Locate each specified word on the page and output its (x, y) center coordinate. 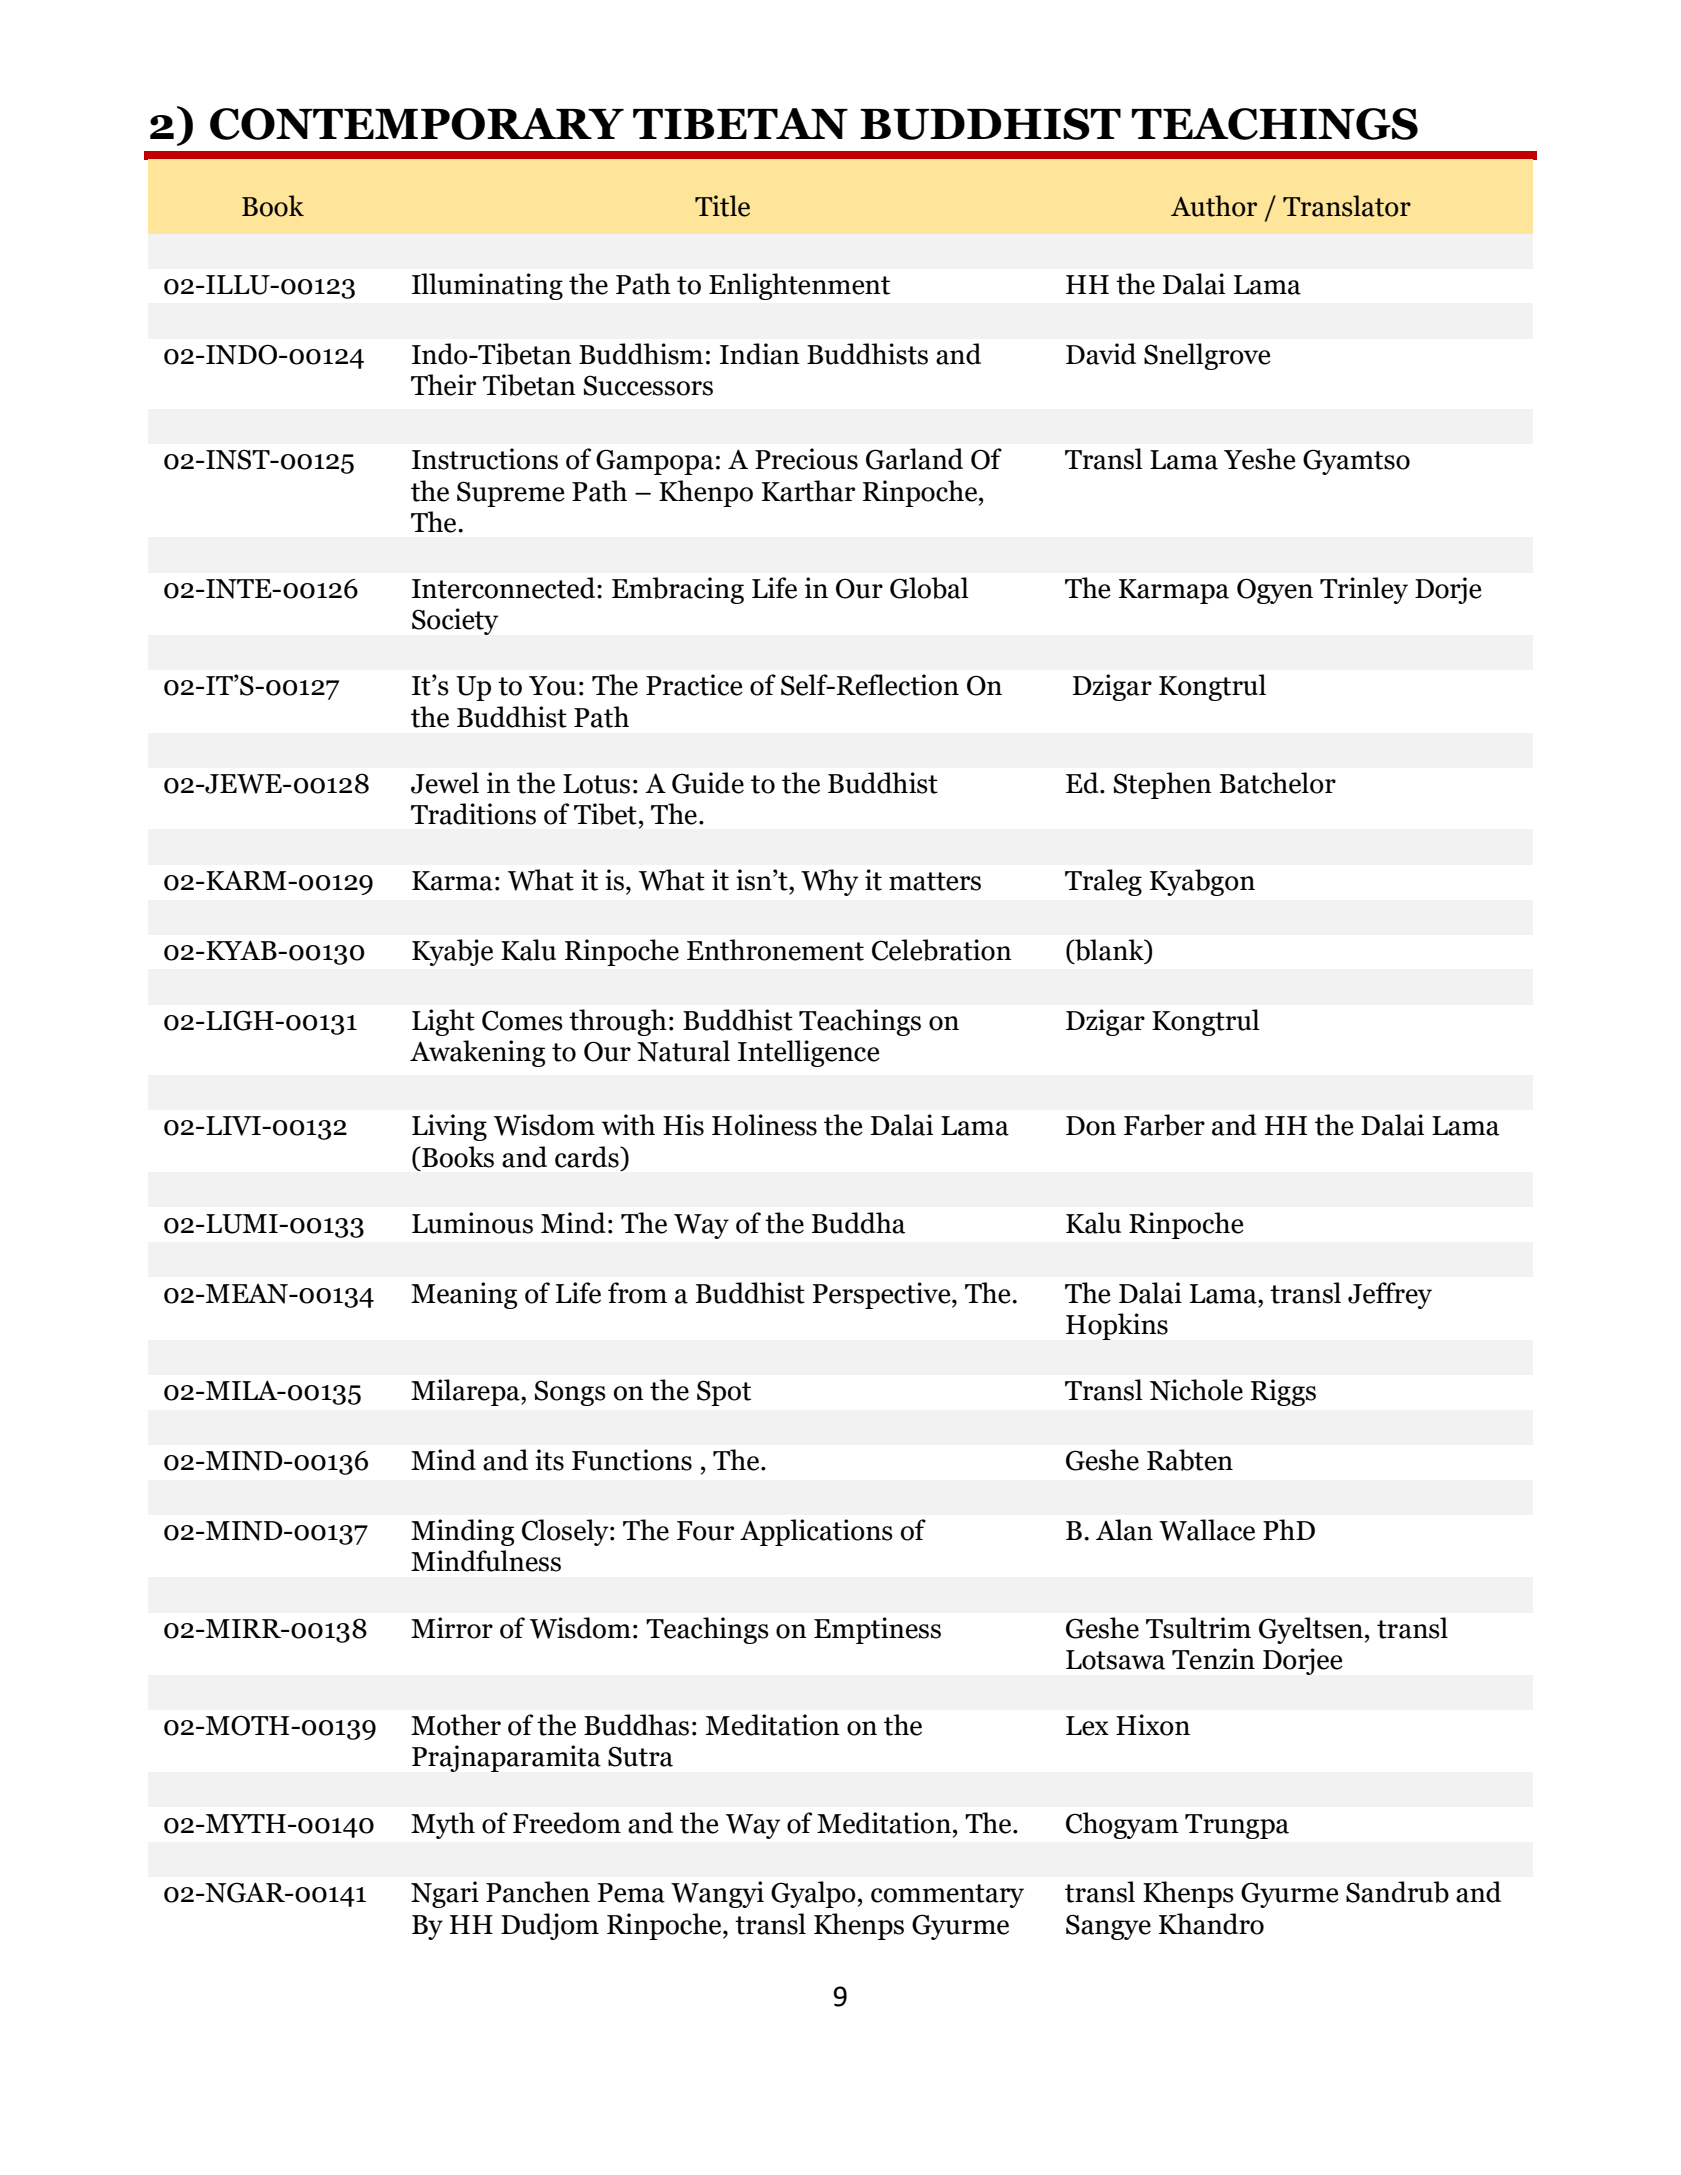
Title (722, 206)
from (637, 1293)
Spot (724, 1393)
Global (929, 588)
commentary (947, 1896)
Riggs (1283, 1392)
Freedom (567, 1823)
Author (1214, 206)
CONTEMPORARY (417, 124)
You (552, 686)
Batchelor (1278, 783)
